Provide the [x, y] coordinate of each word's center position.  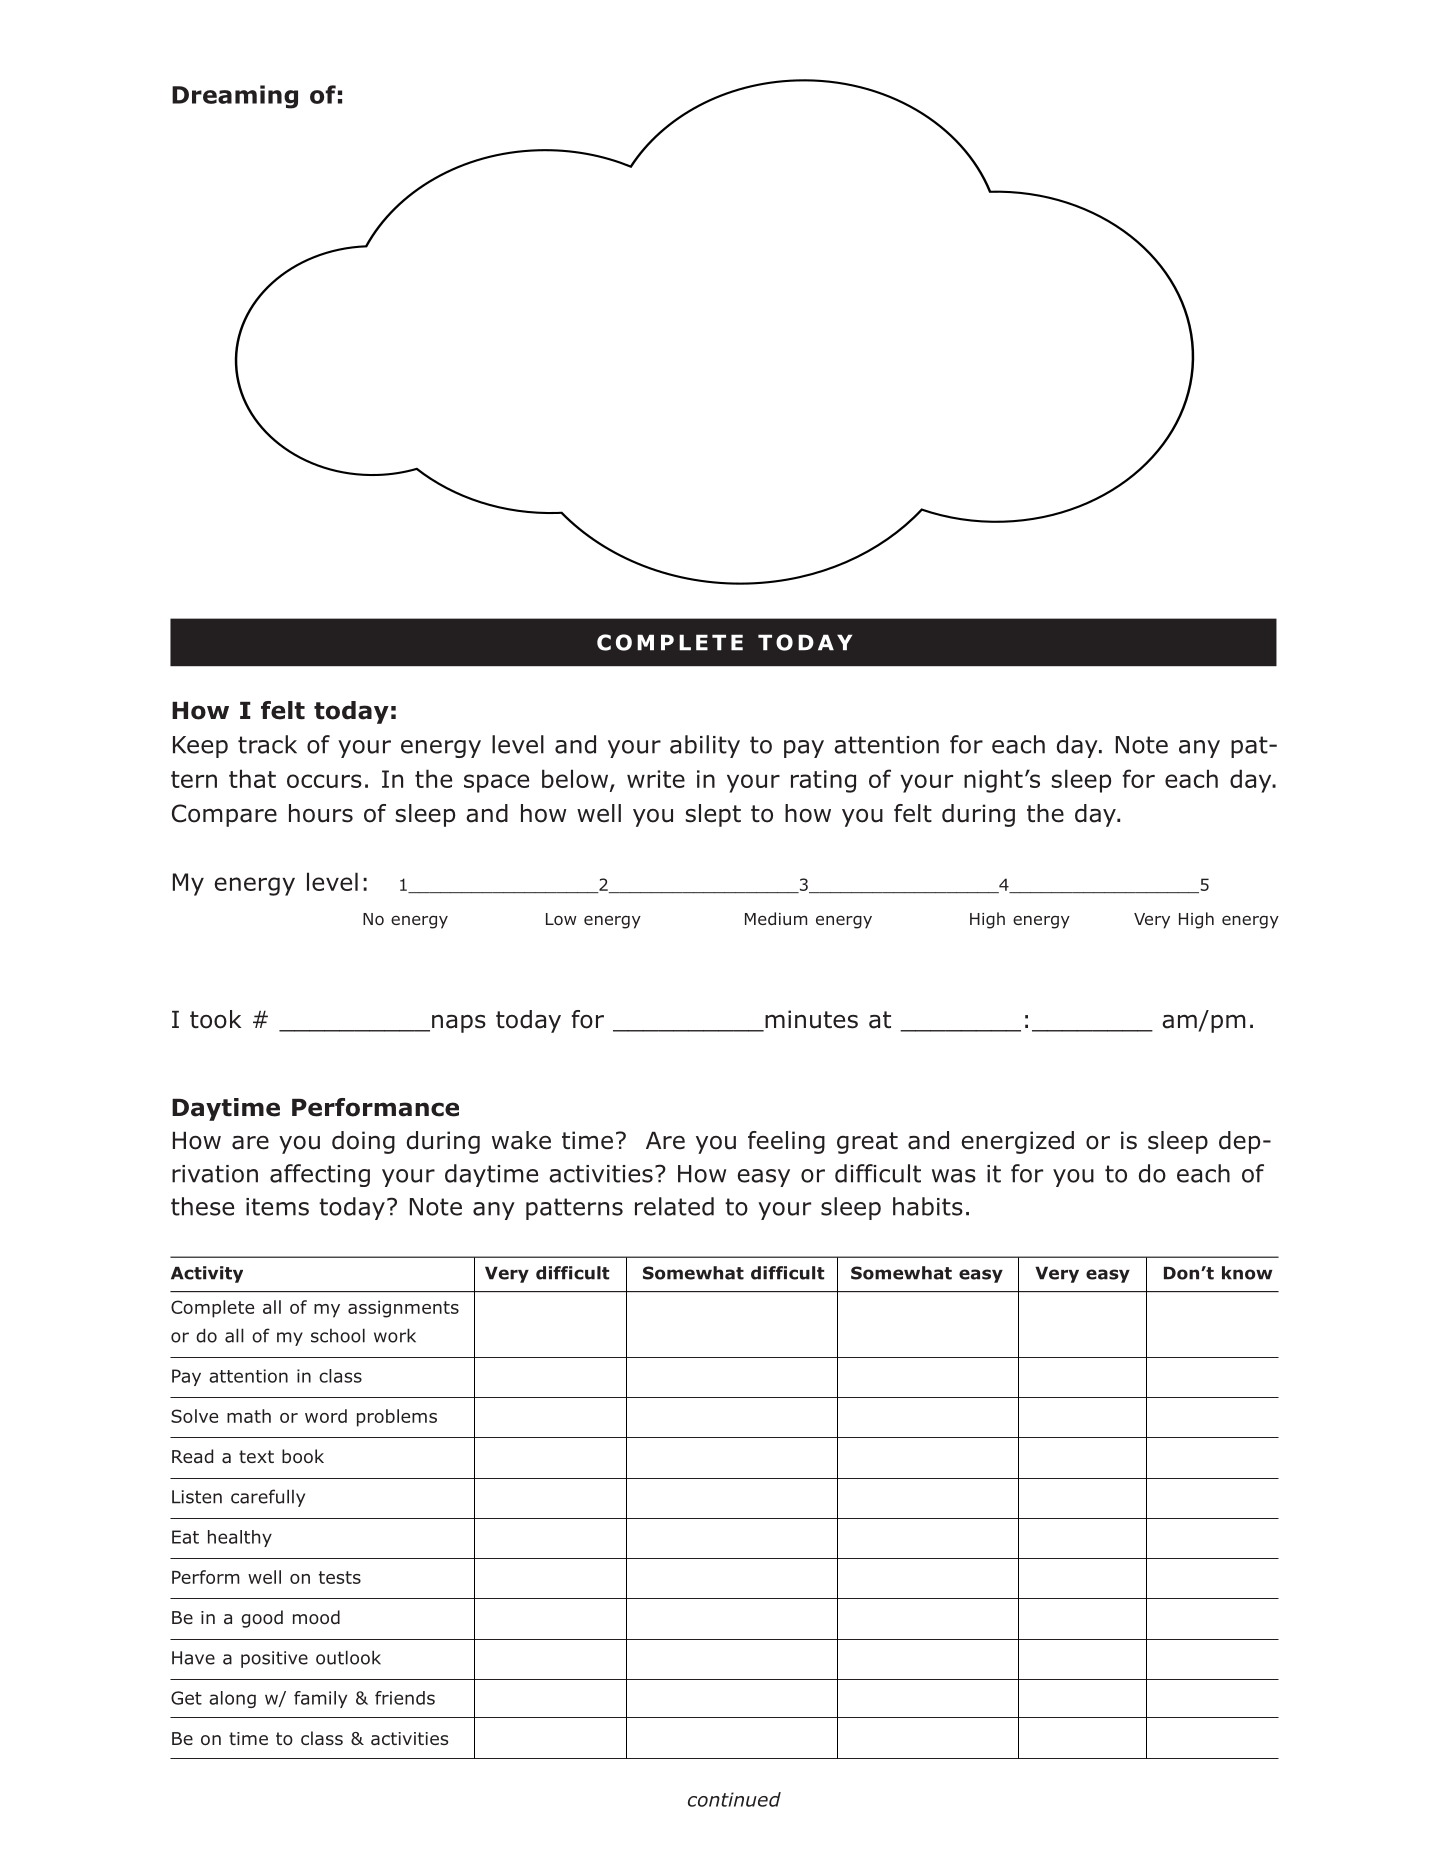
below [576, 779]
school [338, 1335]
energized [1017, 1142]
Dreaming [235, 97]
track [267, 744]
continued [734, 1799]
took [215, 1019]
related [674, 1206]
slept [713, 815]
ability [705, 746]
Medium [776, 918]
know [1247, 1273]
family [320, 1699]
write [656, 779]
